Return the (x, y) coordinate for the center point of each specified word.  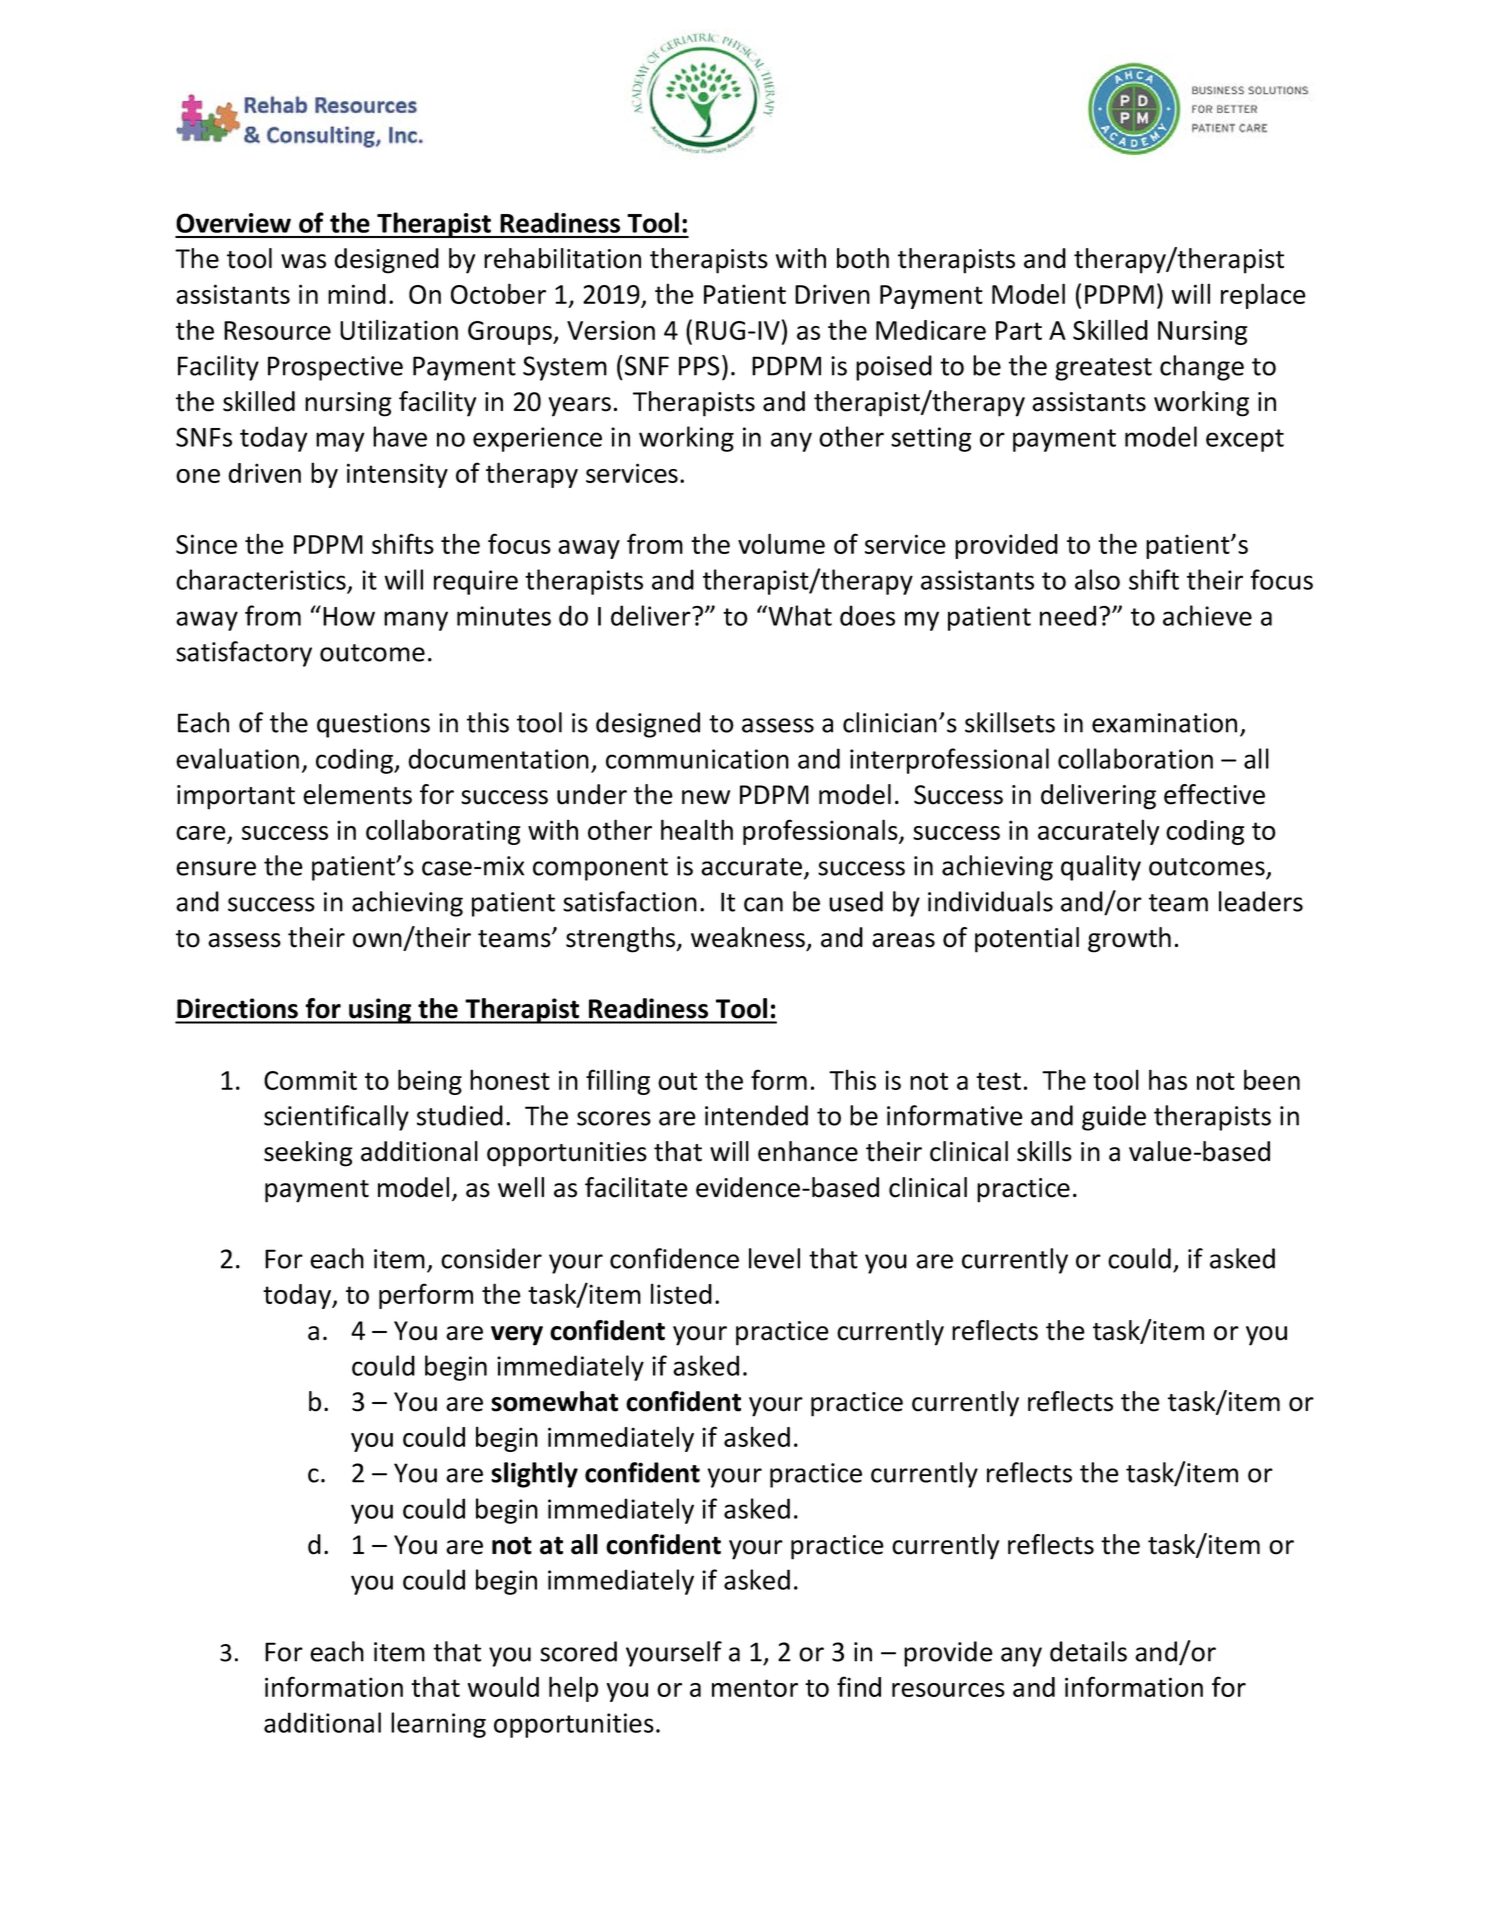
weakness (748, 937)
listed (681, 1293)
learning (438, 1725)
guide (1114, 1118)
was (303, 261)
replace (1263, 296)
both (863, 258)
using (380, 1011)
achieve (1207, 615)
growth (1129, 940)
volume (781, 543)
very (517, 1336)
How (349, 616)
